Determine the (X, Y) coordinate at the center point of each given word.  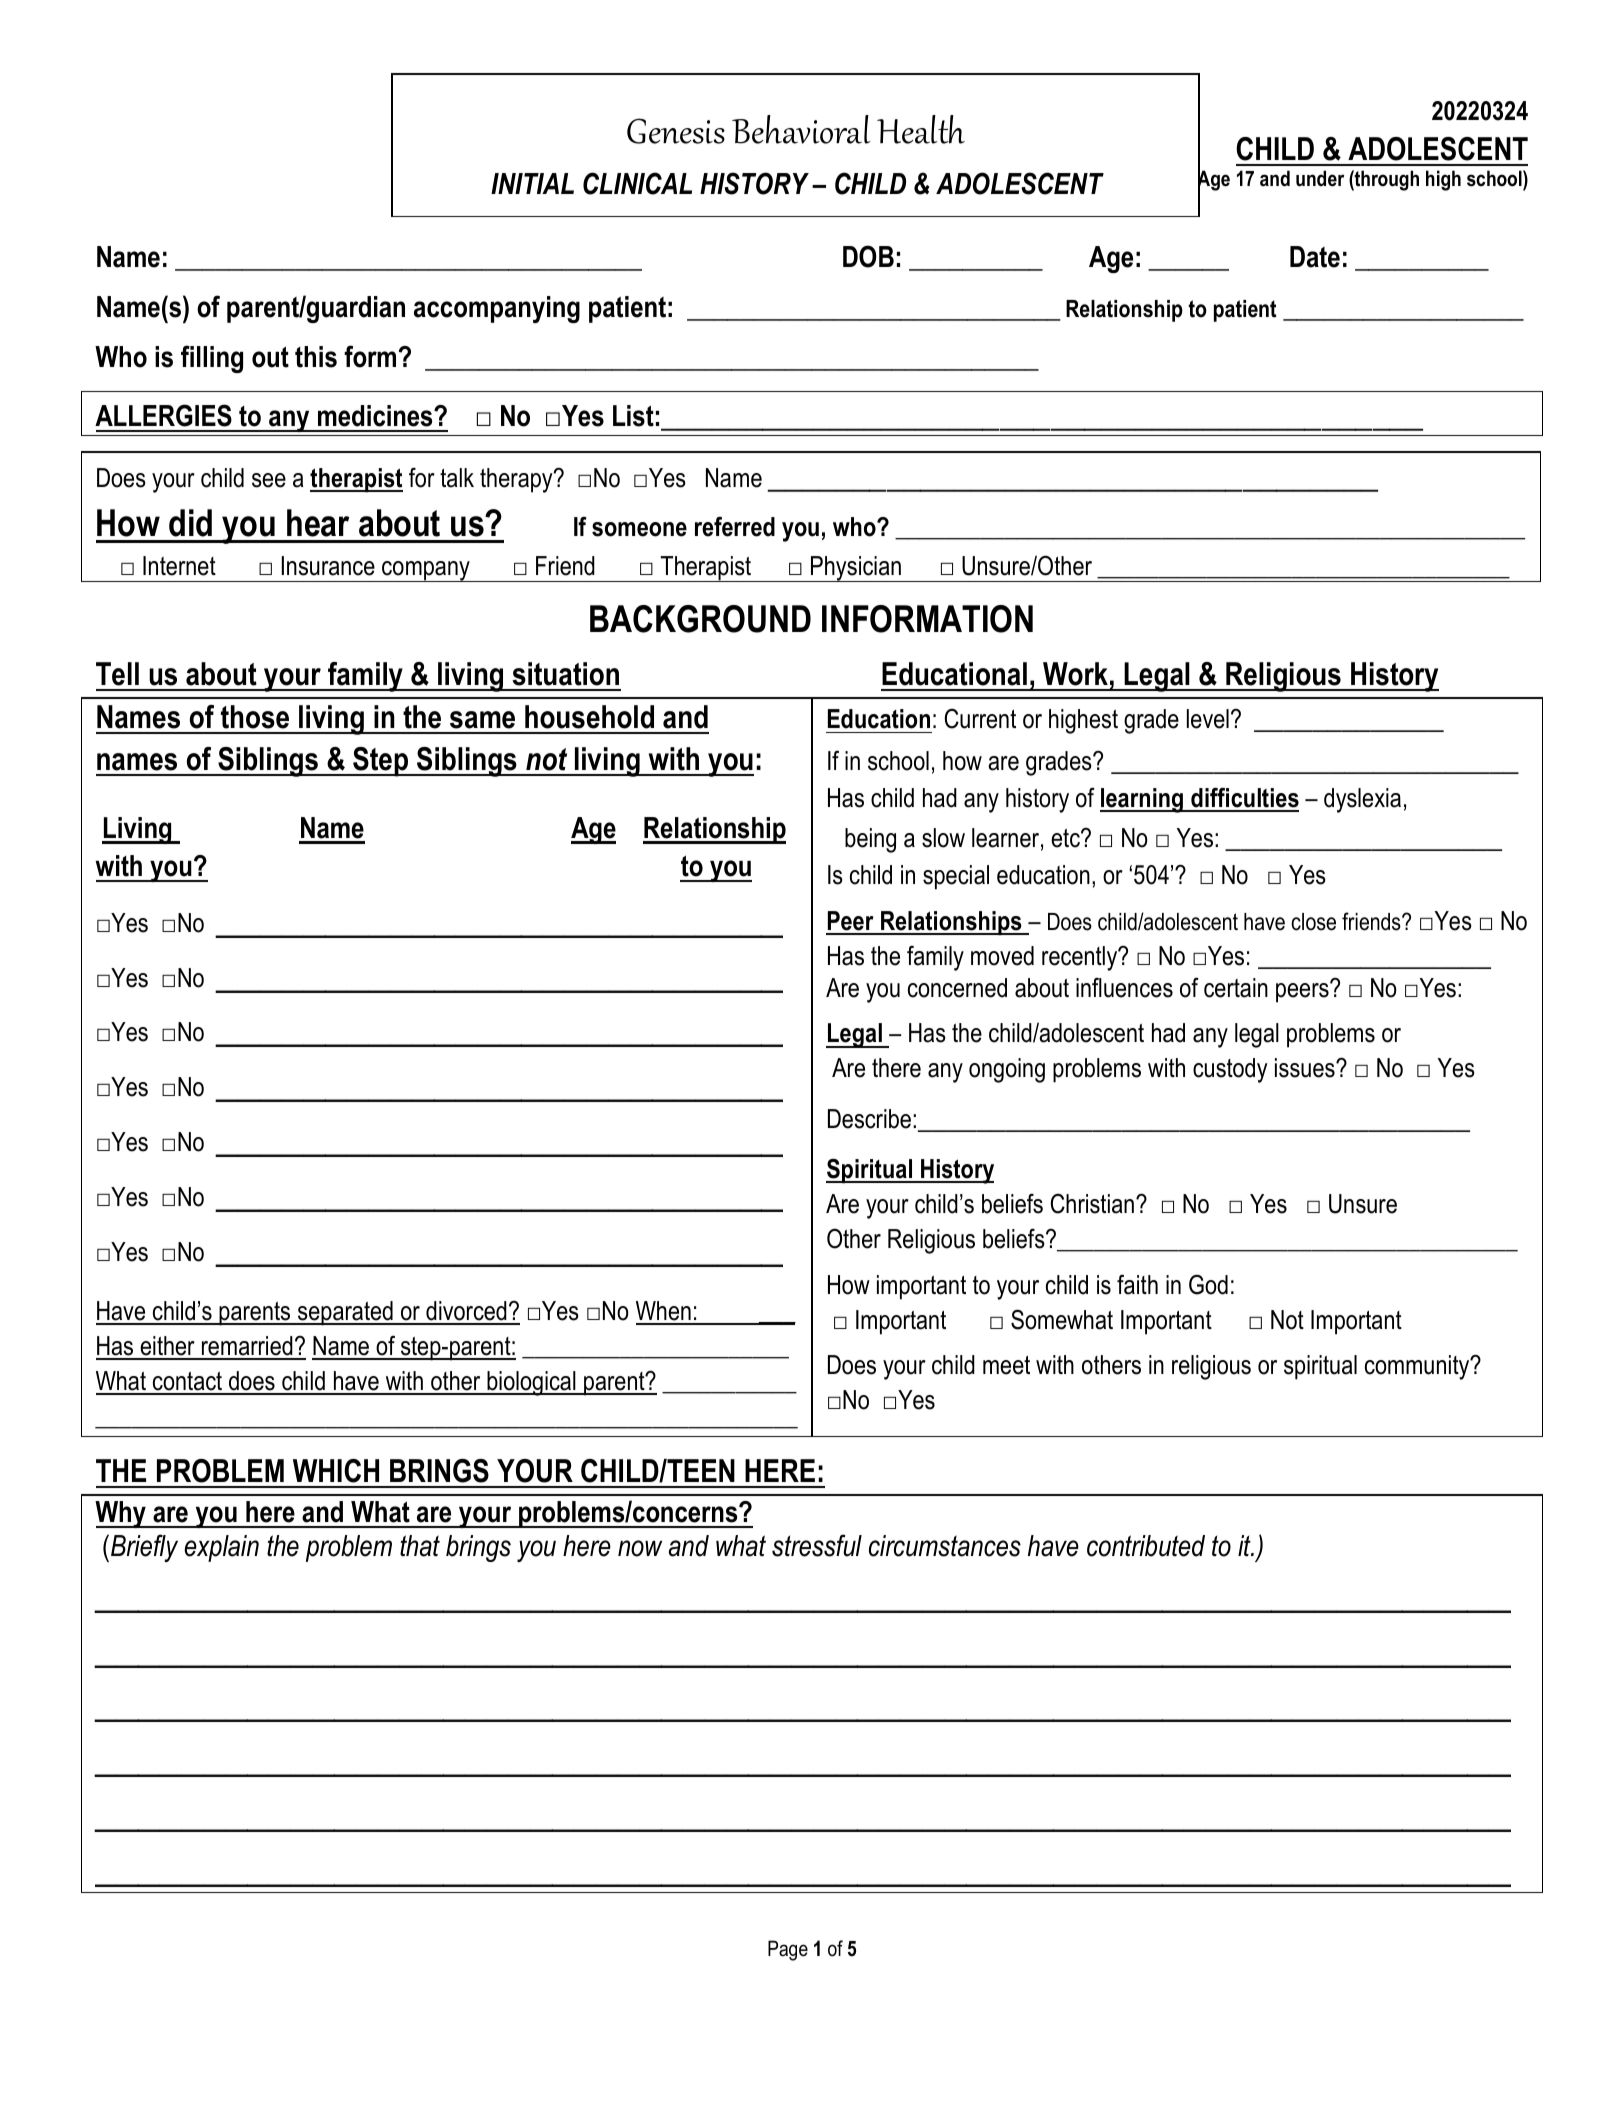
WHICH (336, 1471)
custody (1230, 1070)
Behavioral (801, 129)
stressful (817, 1545)
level (1208, 719)
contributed (1146, 1546)
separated (345, 1313)
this (316, 357)
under (1320, 178)
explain (221, 1548)
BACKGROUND (700, 619)
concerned (957, 988)
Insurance (328, 566)
